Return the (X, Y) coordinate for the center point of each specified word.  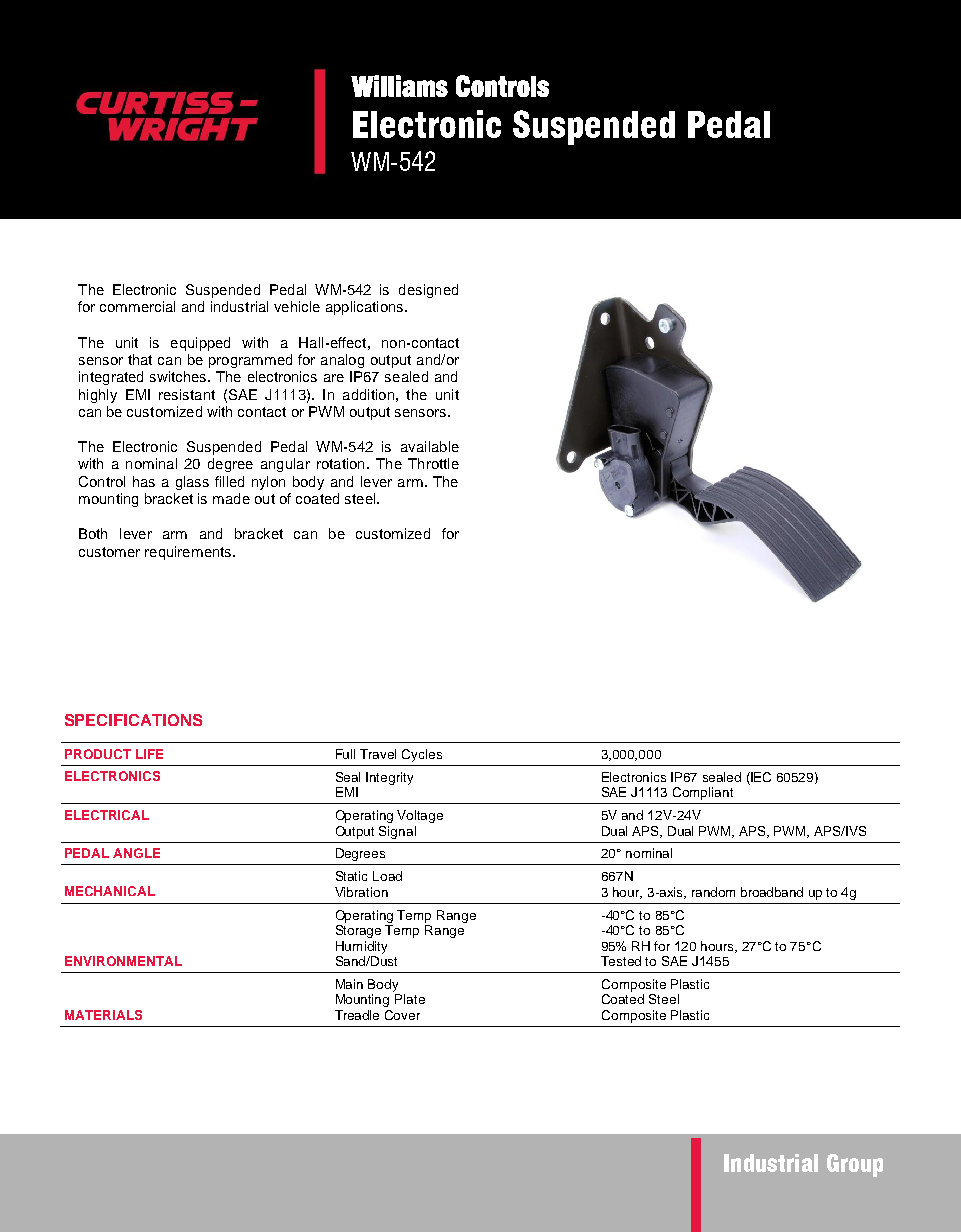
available (430, 446)
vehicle (297, 306)
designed (428, 291)
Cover (402, 1015)
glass (192, 483)
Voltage (420, 816)
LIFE (149, 754)
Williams (399, 86)
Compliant (703, 793)
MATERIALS (103, 1015)
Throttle (433, 463)
